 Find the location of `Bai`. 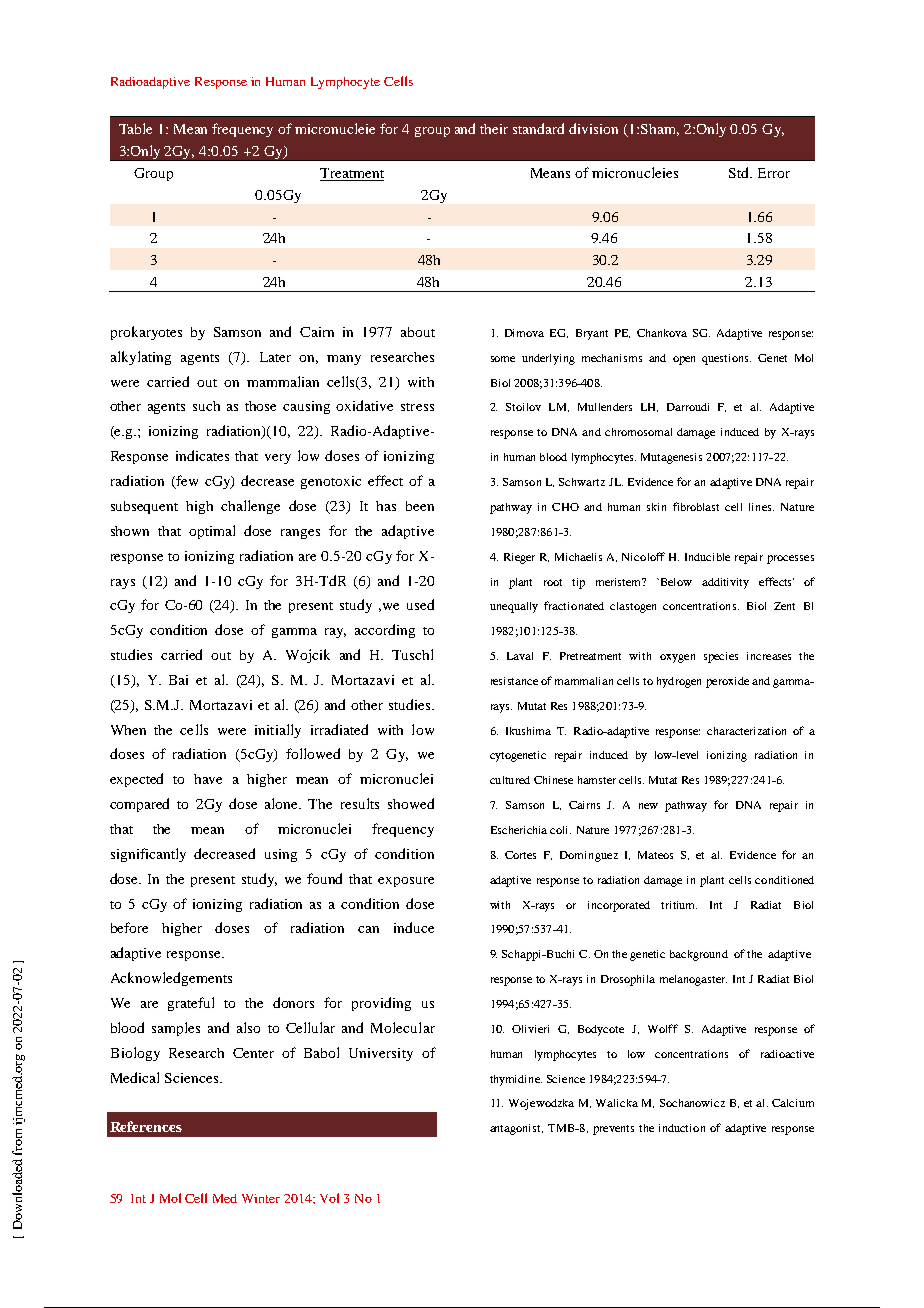

Bai is located at coordinates (178, 680).
